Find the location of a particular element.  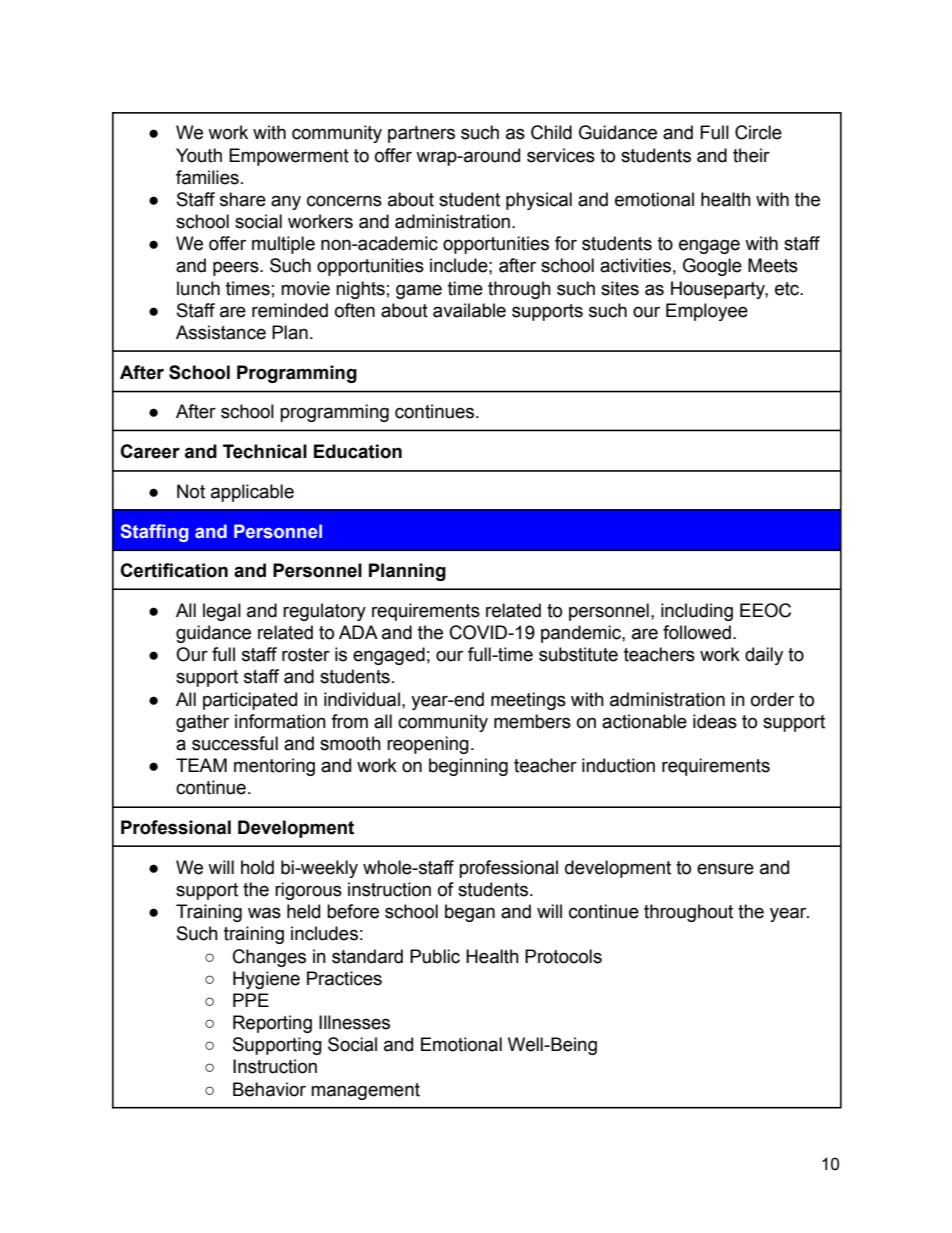

Youth is located at coordinates (199, 155).
